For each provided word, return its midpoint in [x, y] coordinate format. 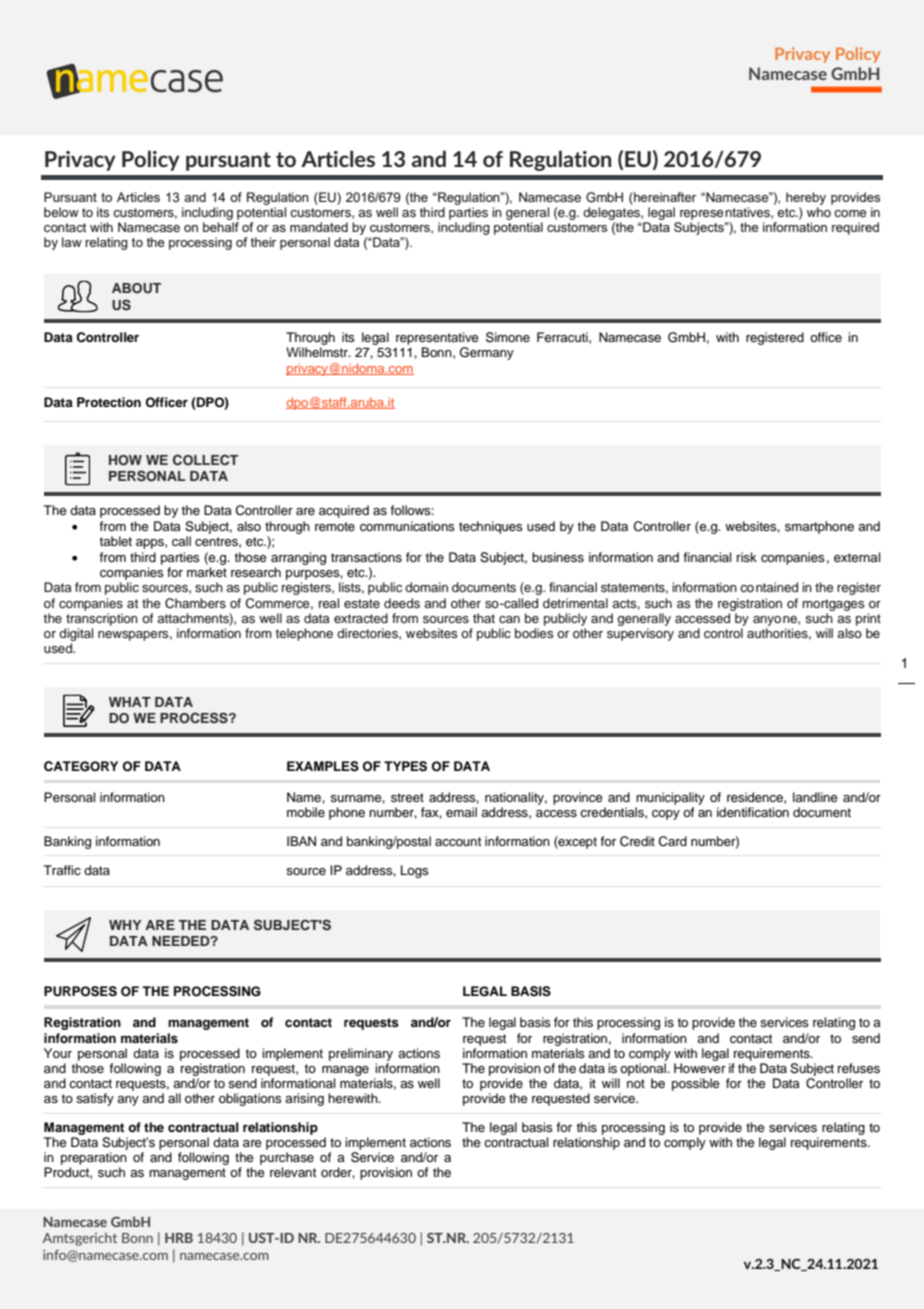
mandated [319, 227]
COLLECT [205, 460]
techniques [491, 527]
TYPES [405, 766]
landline [815, 797]
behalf [221, 227]
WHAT [130, 702]
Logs [415, 871]
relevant [293, 1172]
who [819, 212]
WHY [125, 925]
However [700, 1068]
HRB [179, 1238]
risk [747, 557]
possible [696, 1084]
